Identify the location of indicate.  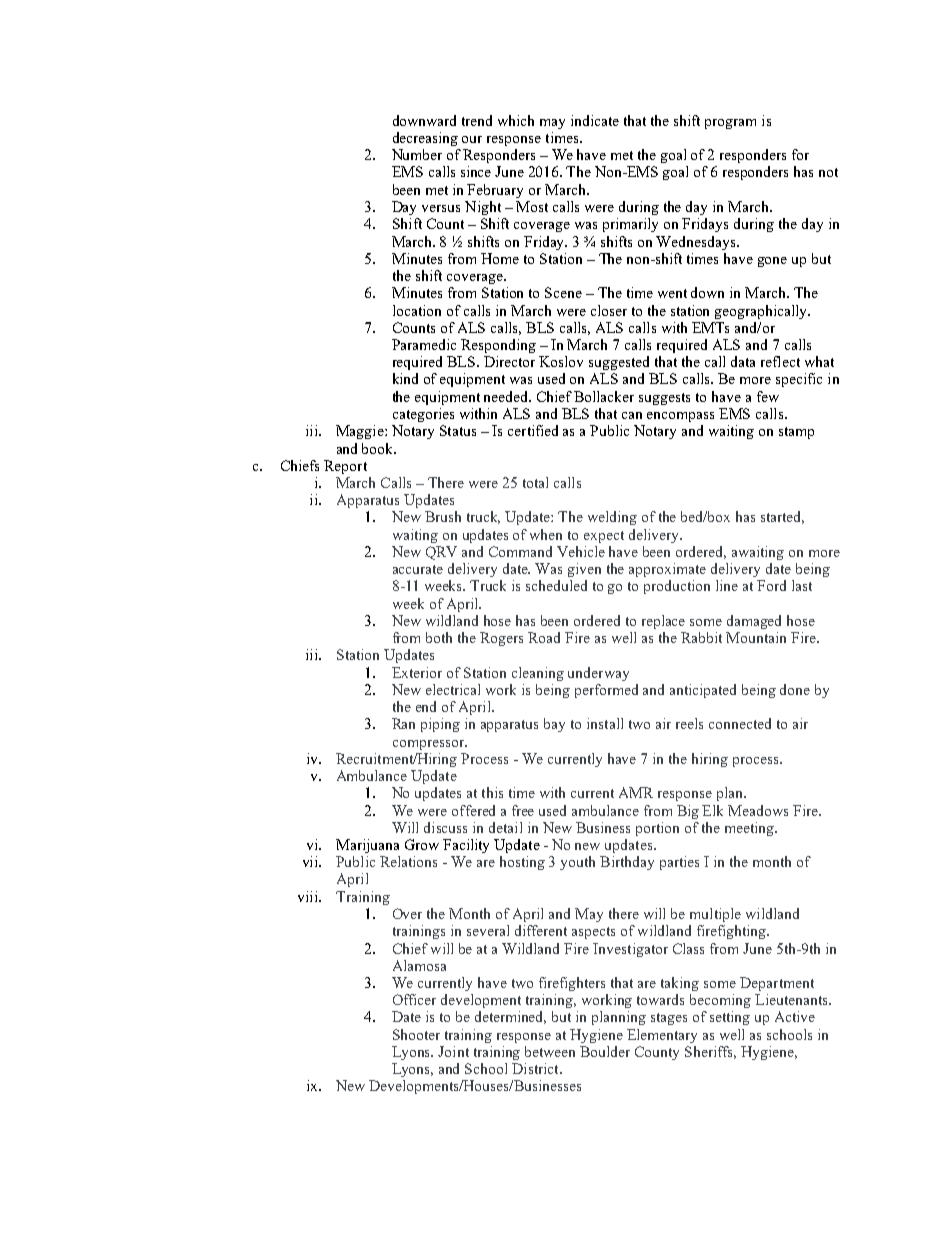
(595, 120).
